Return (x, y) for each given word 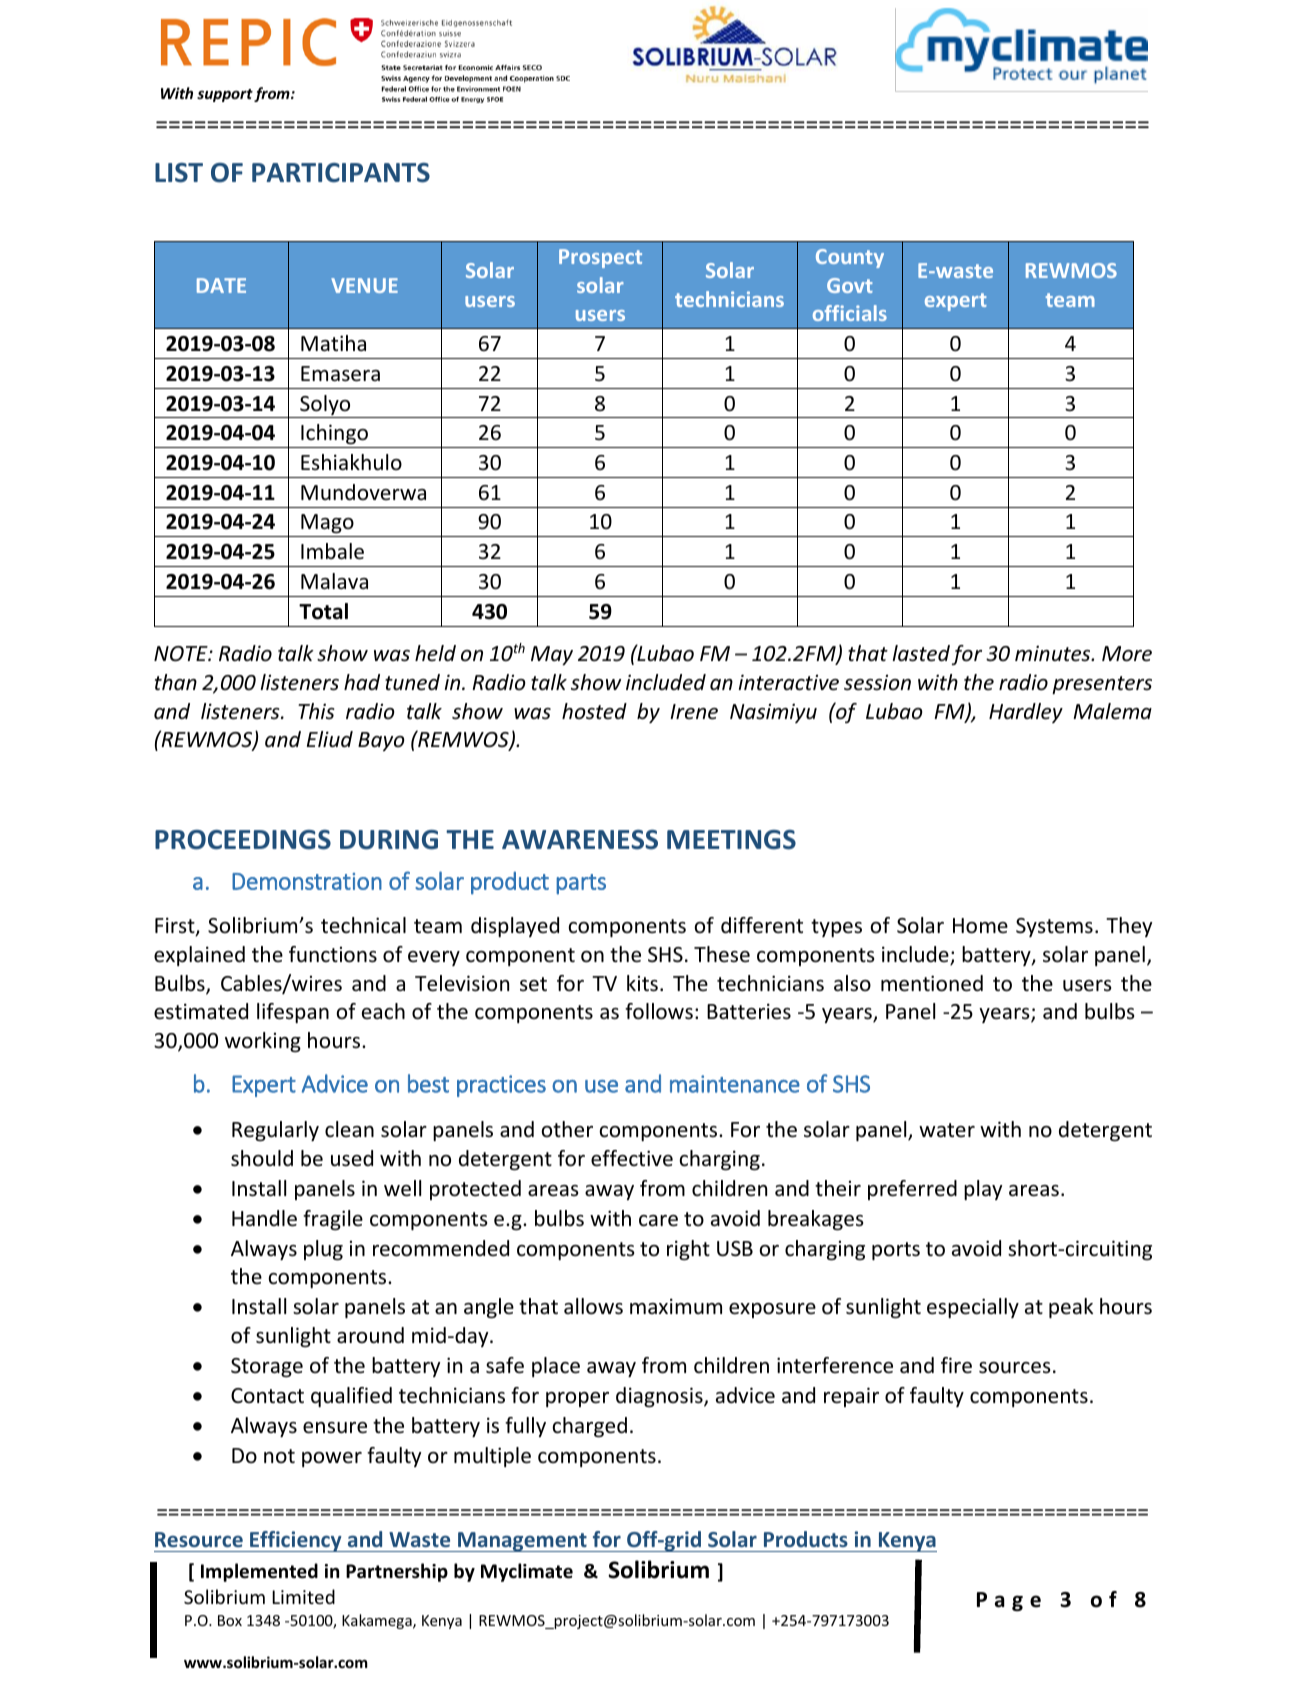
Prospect (600, 258)
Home (980, 926)
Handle (264, 1218)
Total (323, 611)
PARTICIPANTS (341, 173)
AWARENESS (580, 840)
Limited (303, 1596)
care (658, 1221)
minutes (1054, 653)
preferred (912, 1190)
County (850, 258)
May (552, 655)
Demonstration (307, 881)
